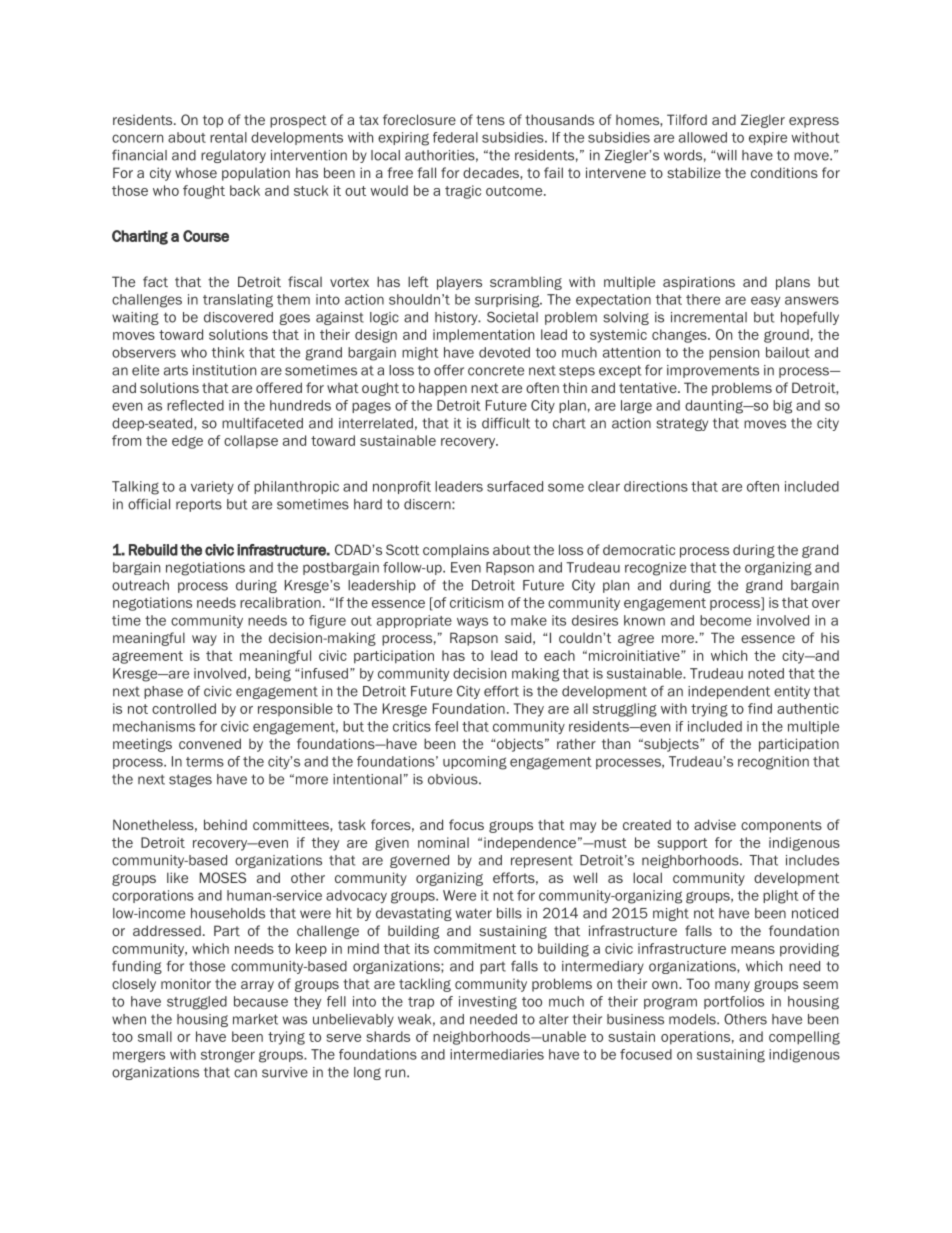 The image size is (952, 1233). What do you see at coordinates (228, 1056) in the image?
I see `stronger` at bounding box center [228, 1056].
